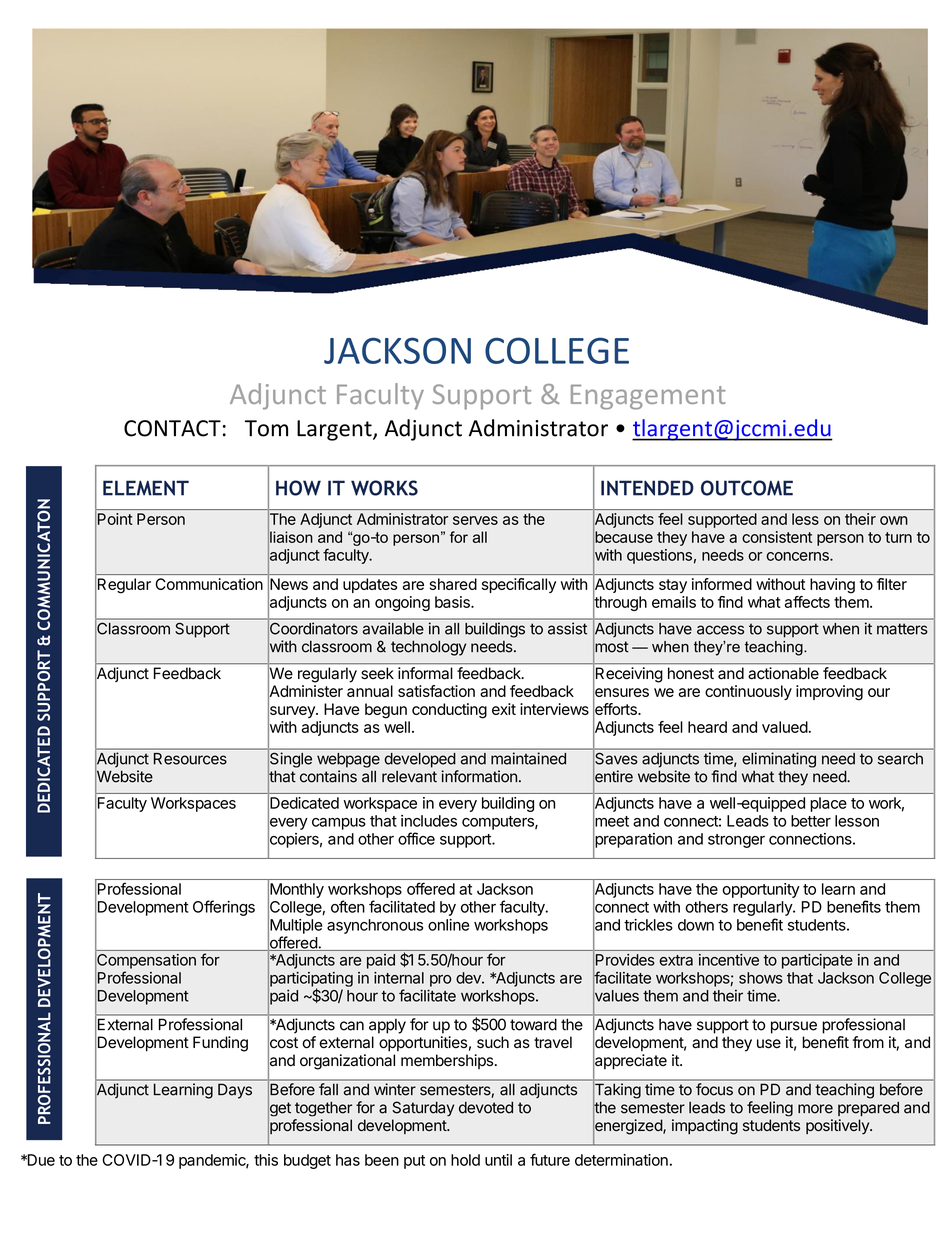 This page has height=1233, width=952. What do you see at coordinates (807, 602) in the page?
I see `affects` at bounding box center [807, 602].
